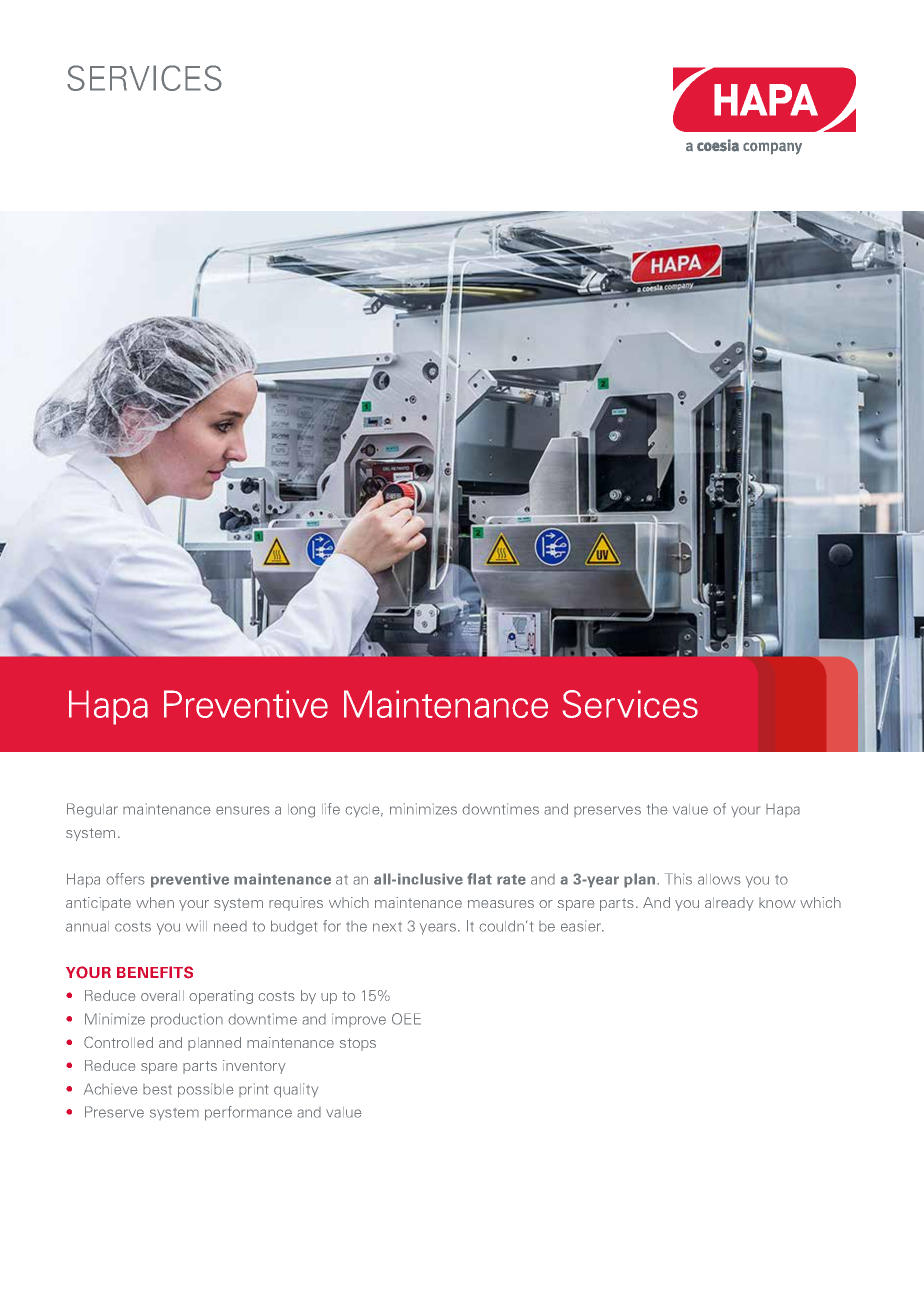 The height and width of the document is (1308, 924). What do you see at coordinates (155, 972) in the document?
I see `BENEFITS` at bounding box center [155, 972].
